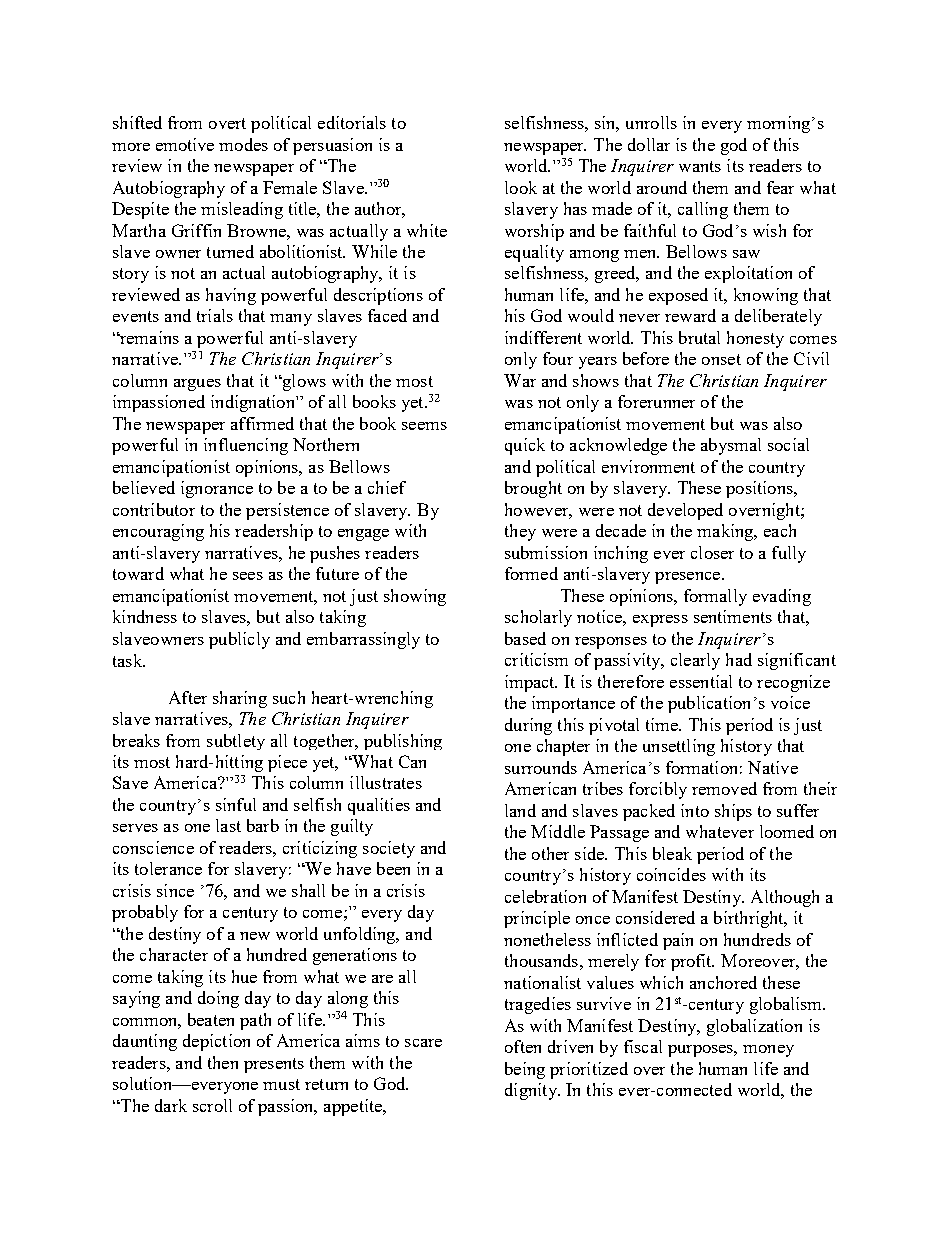  What do you see at coordinates (525, 1070) in the page?
I see `being` at bounding box center [525, 1070].
